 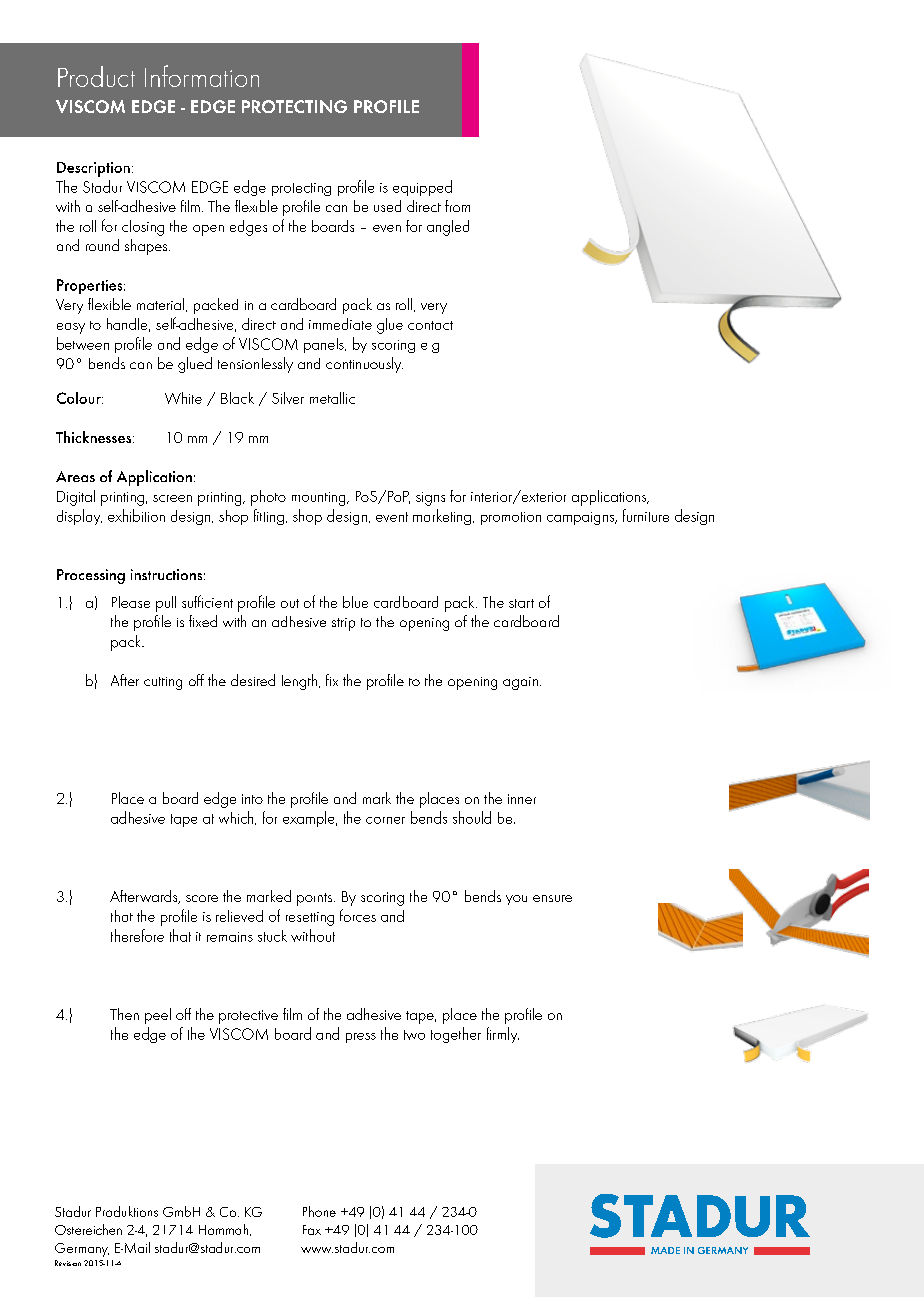 I want to click on Product, so click(x=96, y=76).
